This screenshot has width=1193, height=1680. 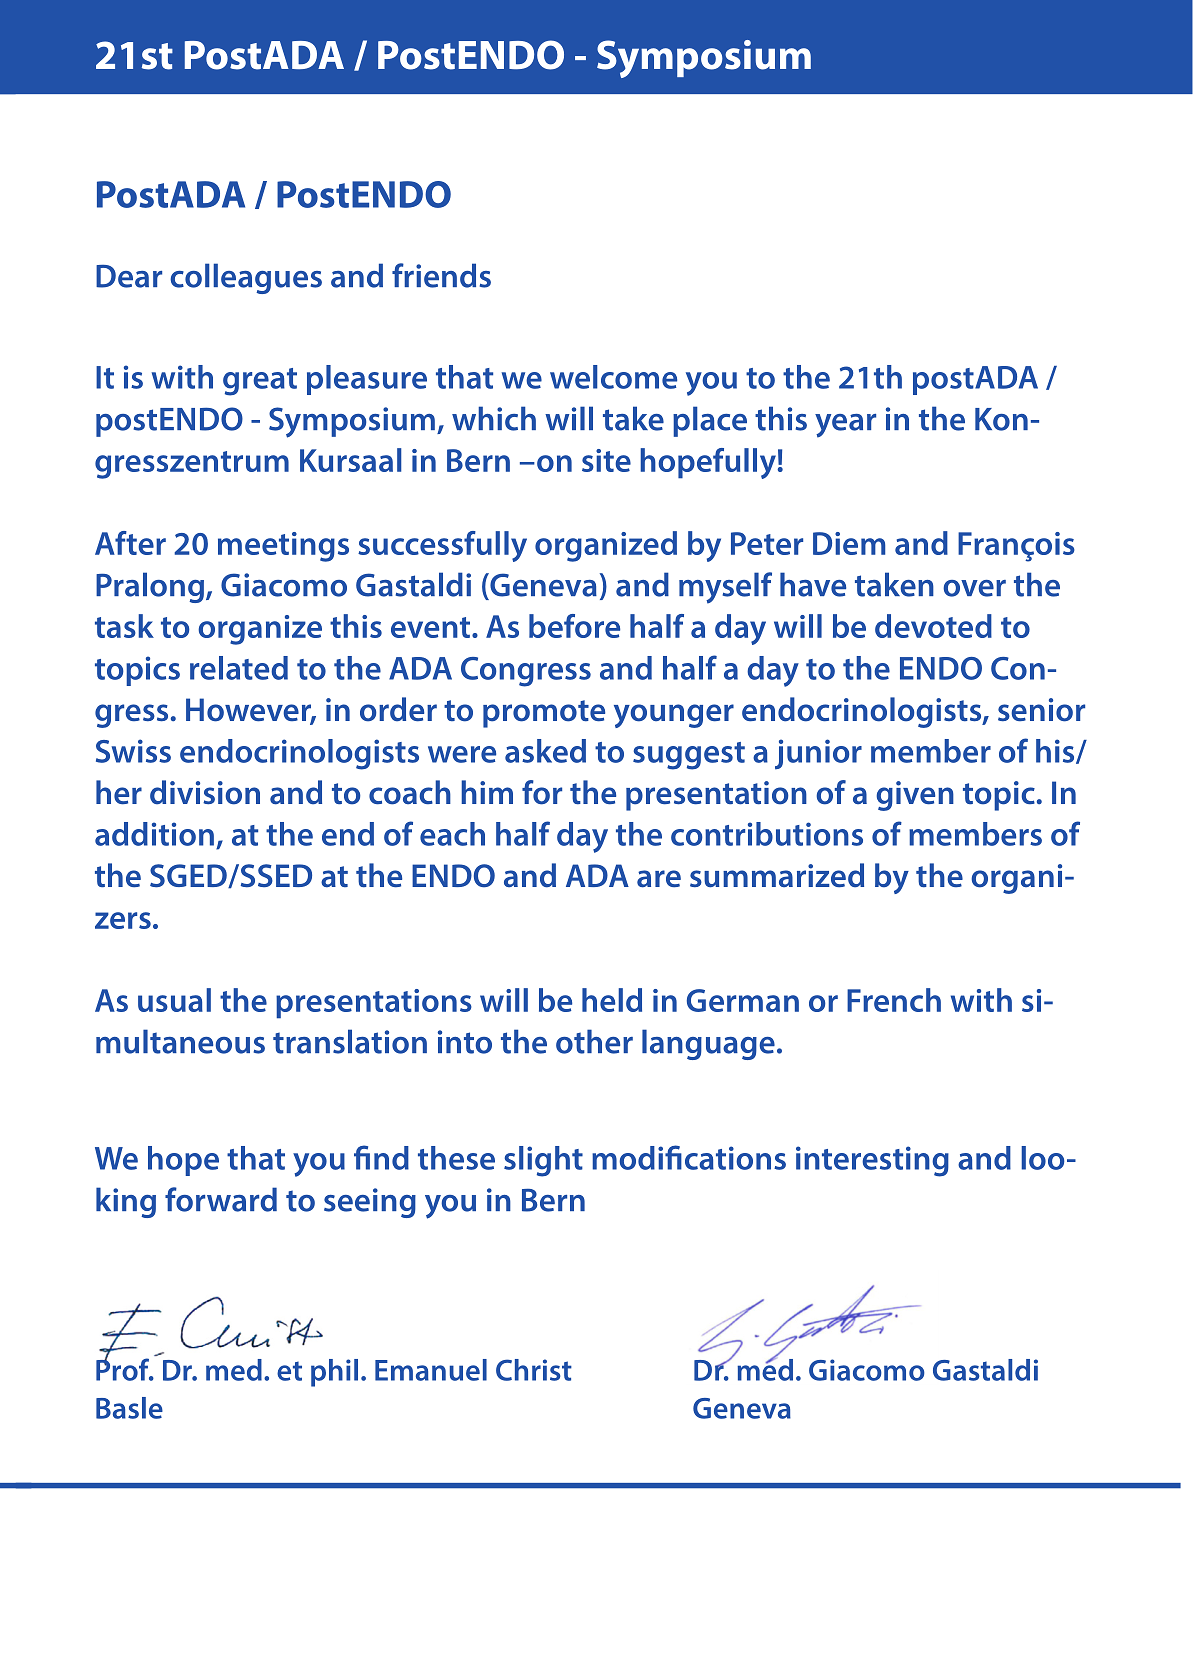 I want to click on Emanuel, so click(x=431, y=1370).
